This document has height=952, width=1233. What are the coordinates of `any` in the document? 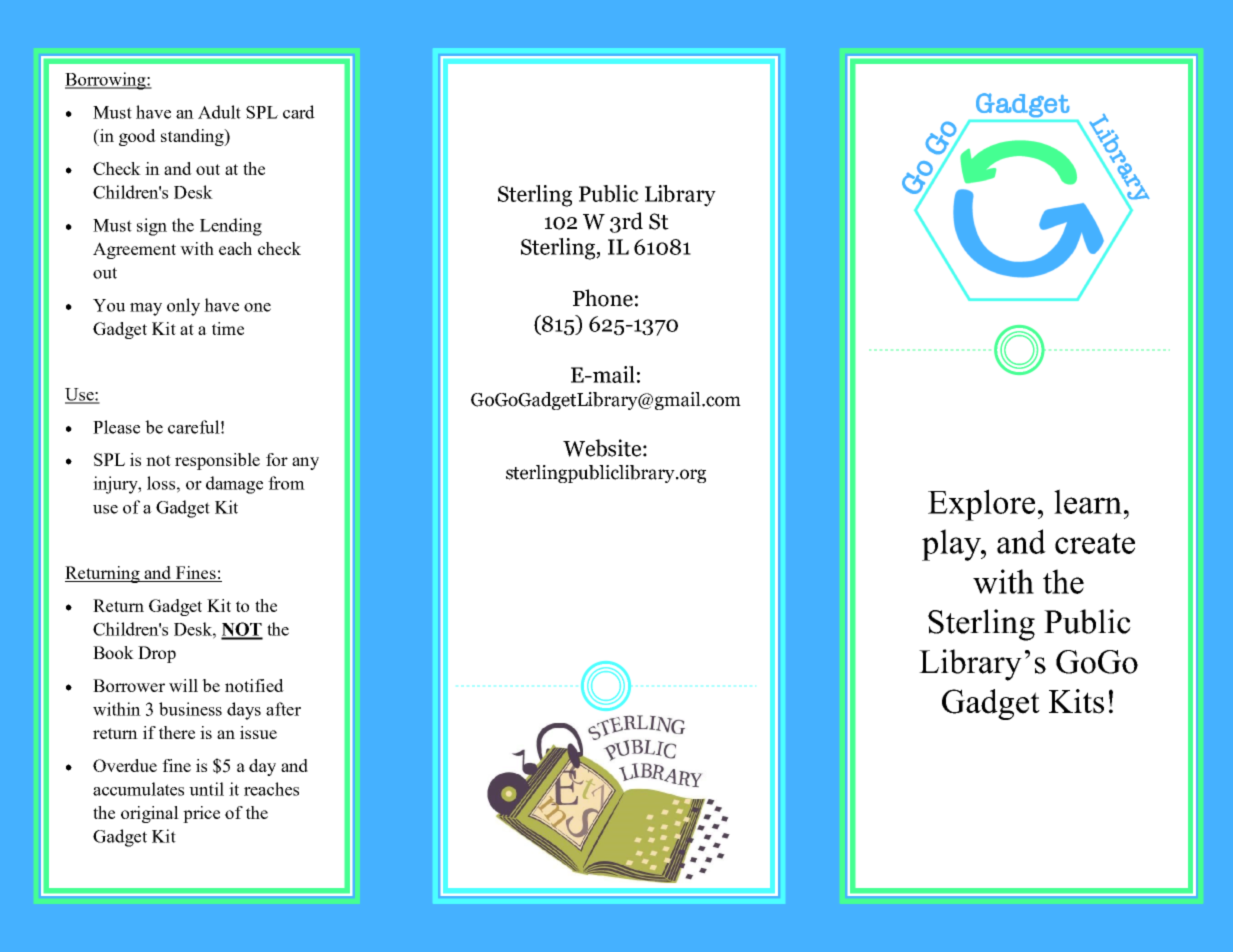 It's located at (305, 463).
